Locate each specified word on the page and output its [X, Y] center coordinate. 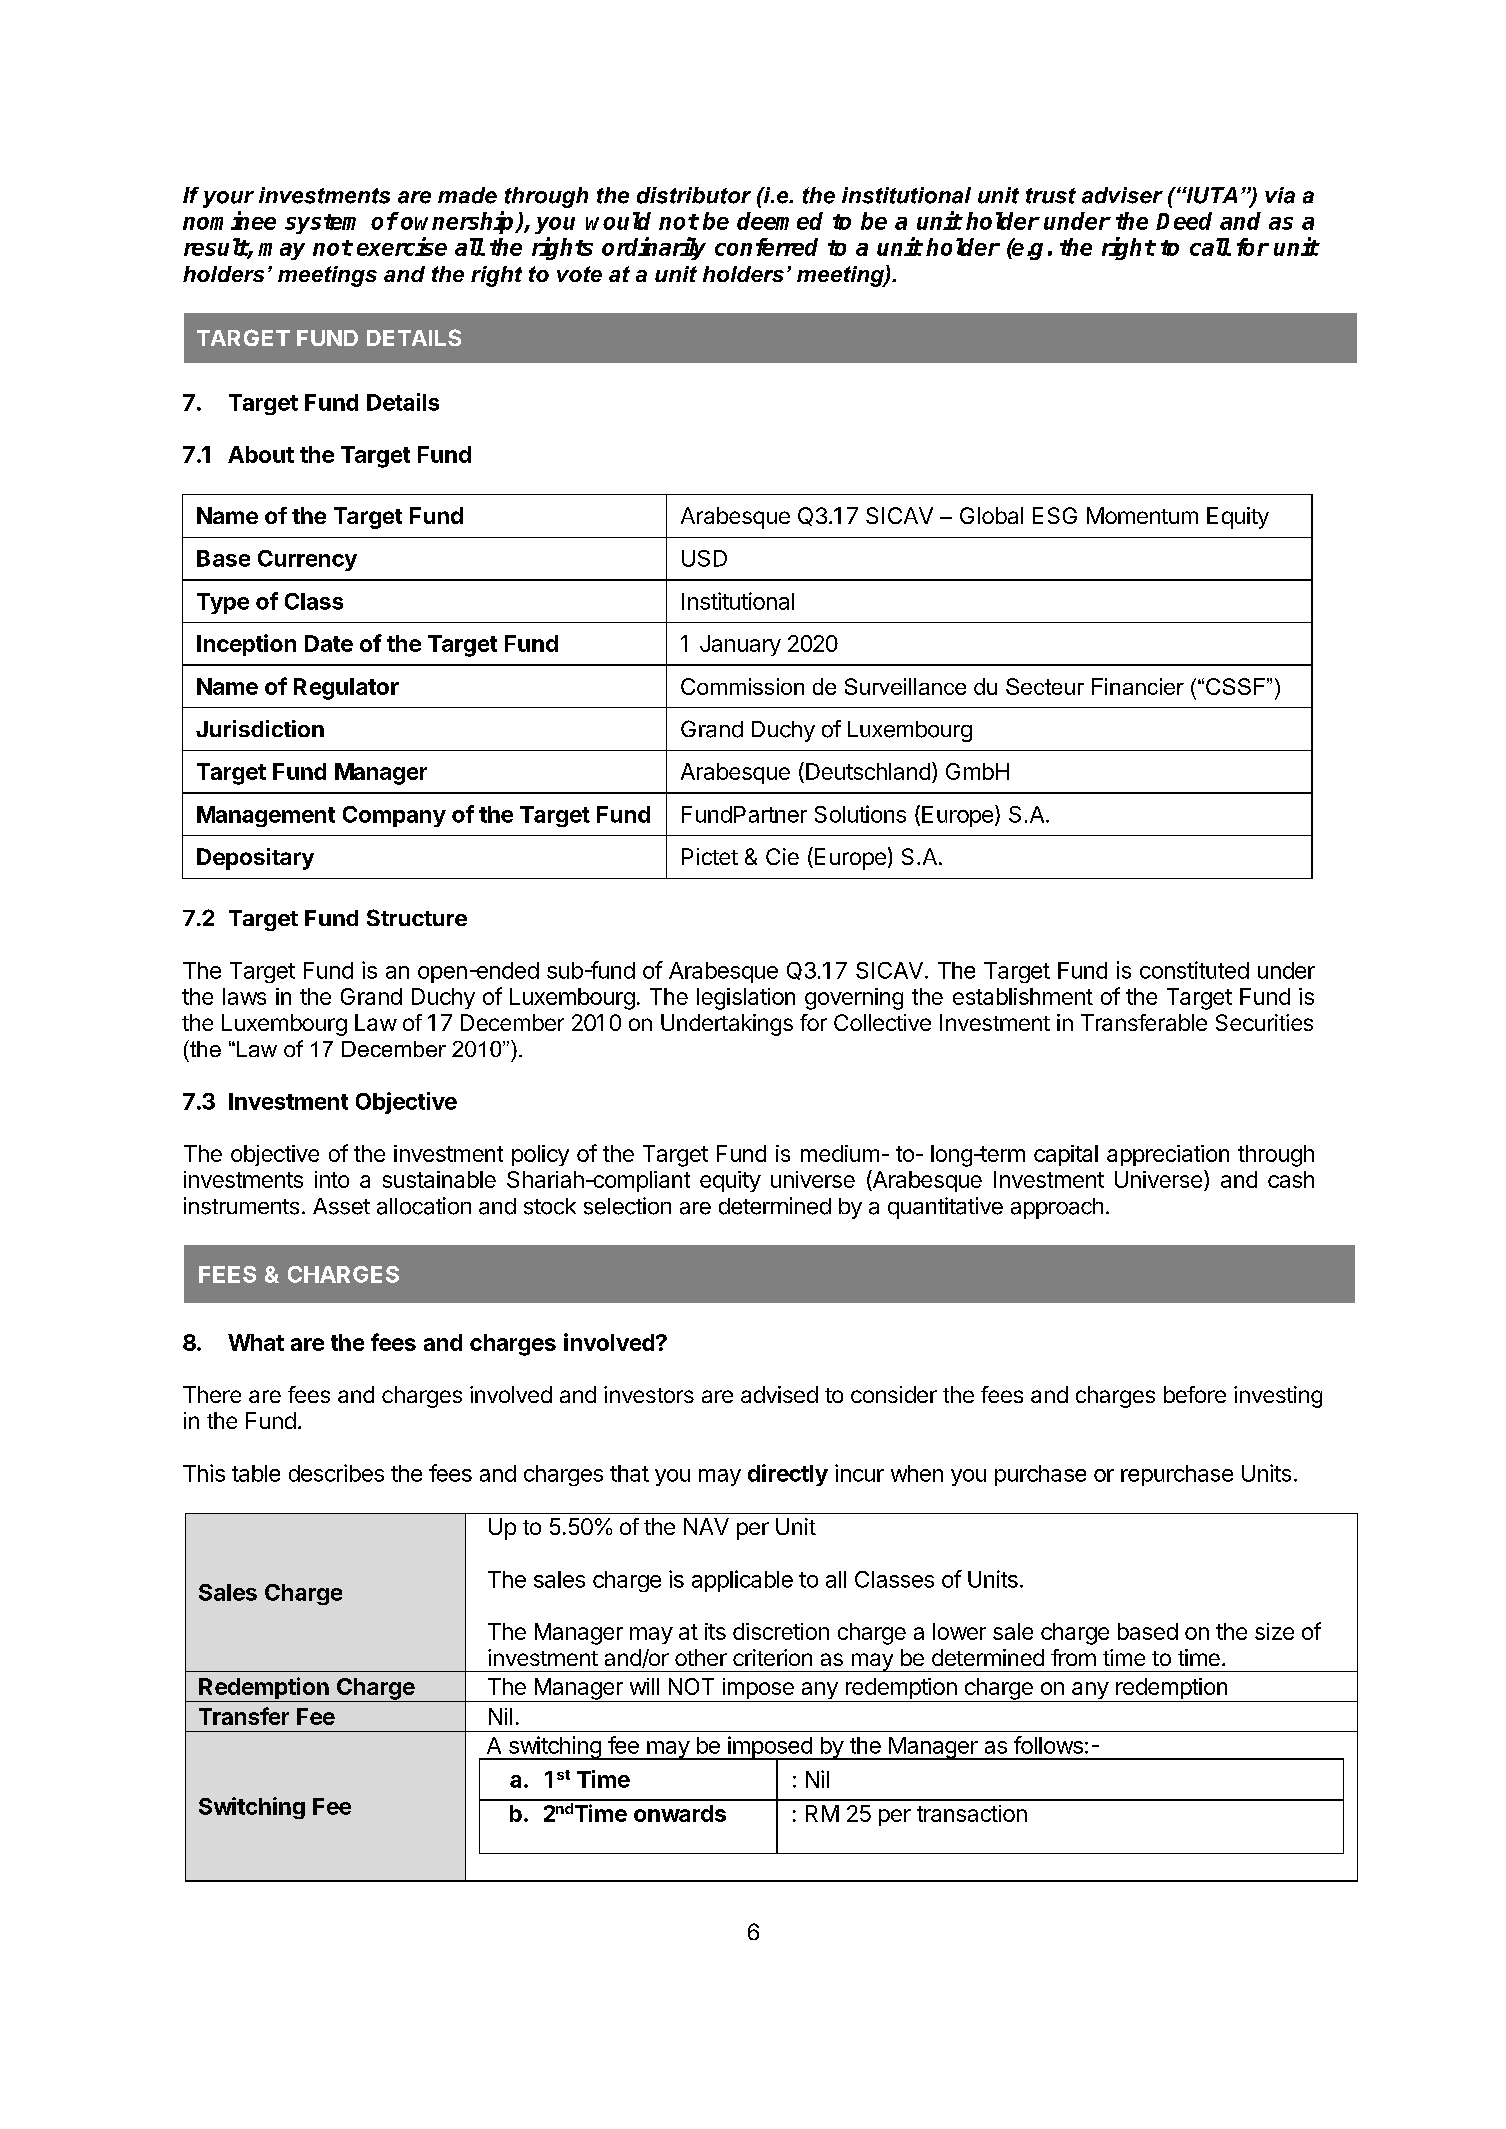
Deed [1184, 221]
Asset [341, 1206]
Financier [1138, 686]
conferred [766, 247]
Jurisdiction [260, 728]
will [644, 1686]
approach [1057, 1208]
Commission [742, 686]
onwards [680, 1813]
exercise [402, 246]
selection [627, 1206]
